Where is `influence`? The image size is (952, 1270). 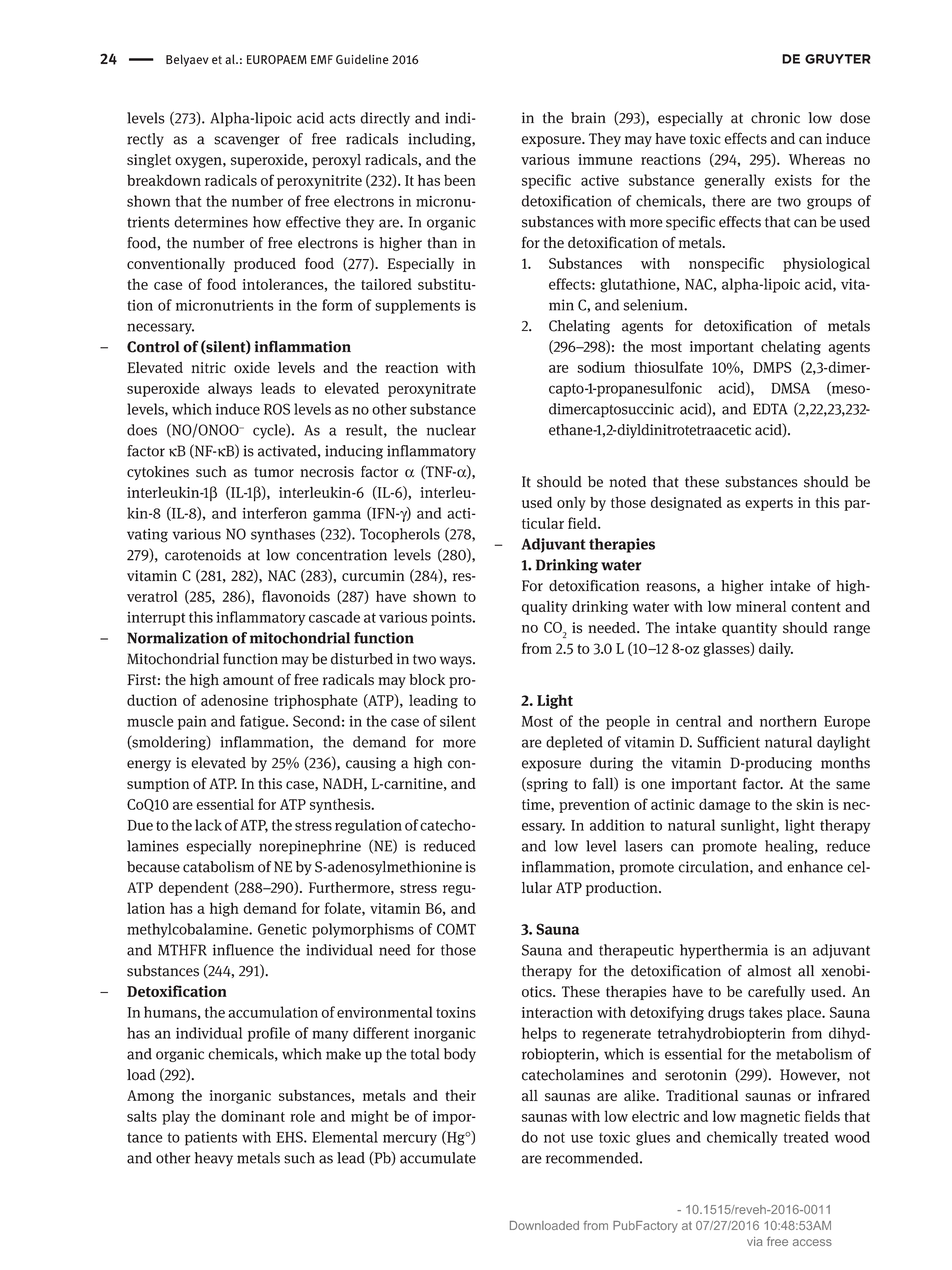
influence is located at coordinates (243, 950).
